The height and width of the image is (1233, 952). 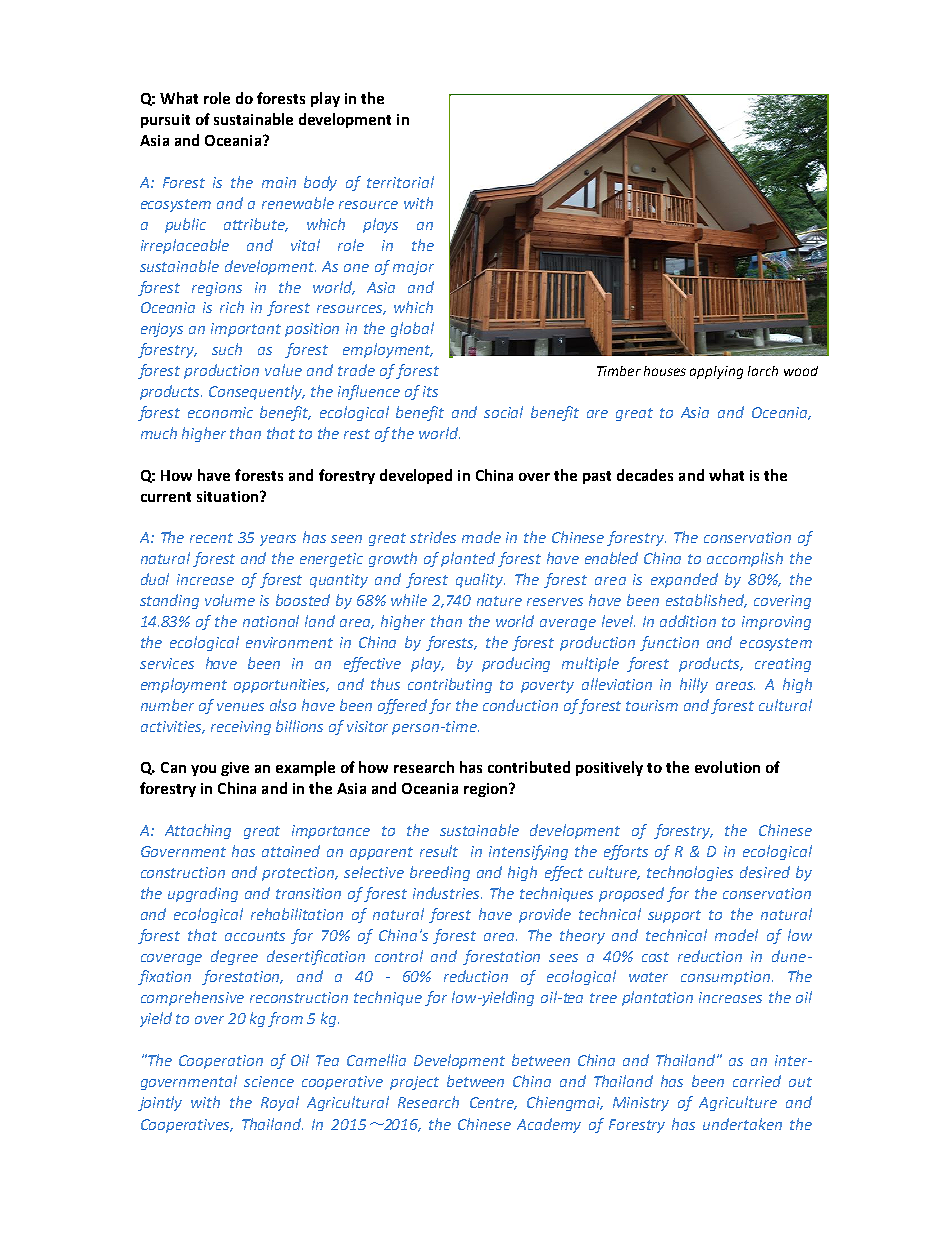 I want to click on result, so click(x=439, y=851).
